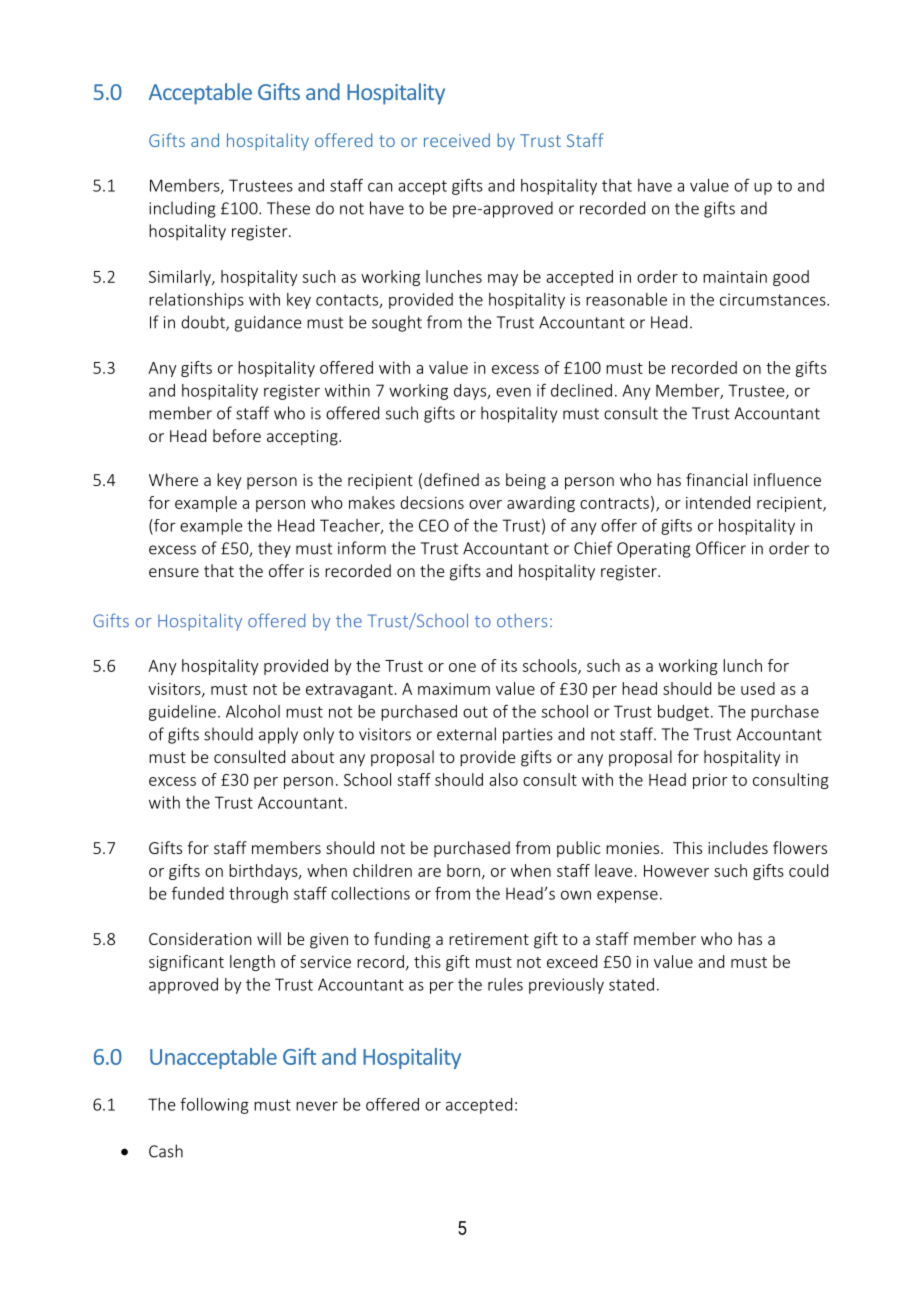 This document has width=924, height=1308. What do you see at coordinates (735, 277) in the document?
I see `maintain` at bounding box center [735, 277].
